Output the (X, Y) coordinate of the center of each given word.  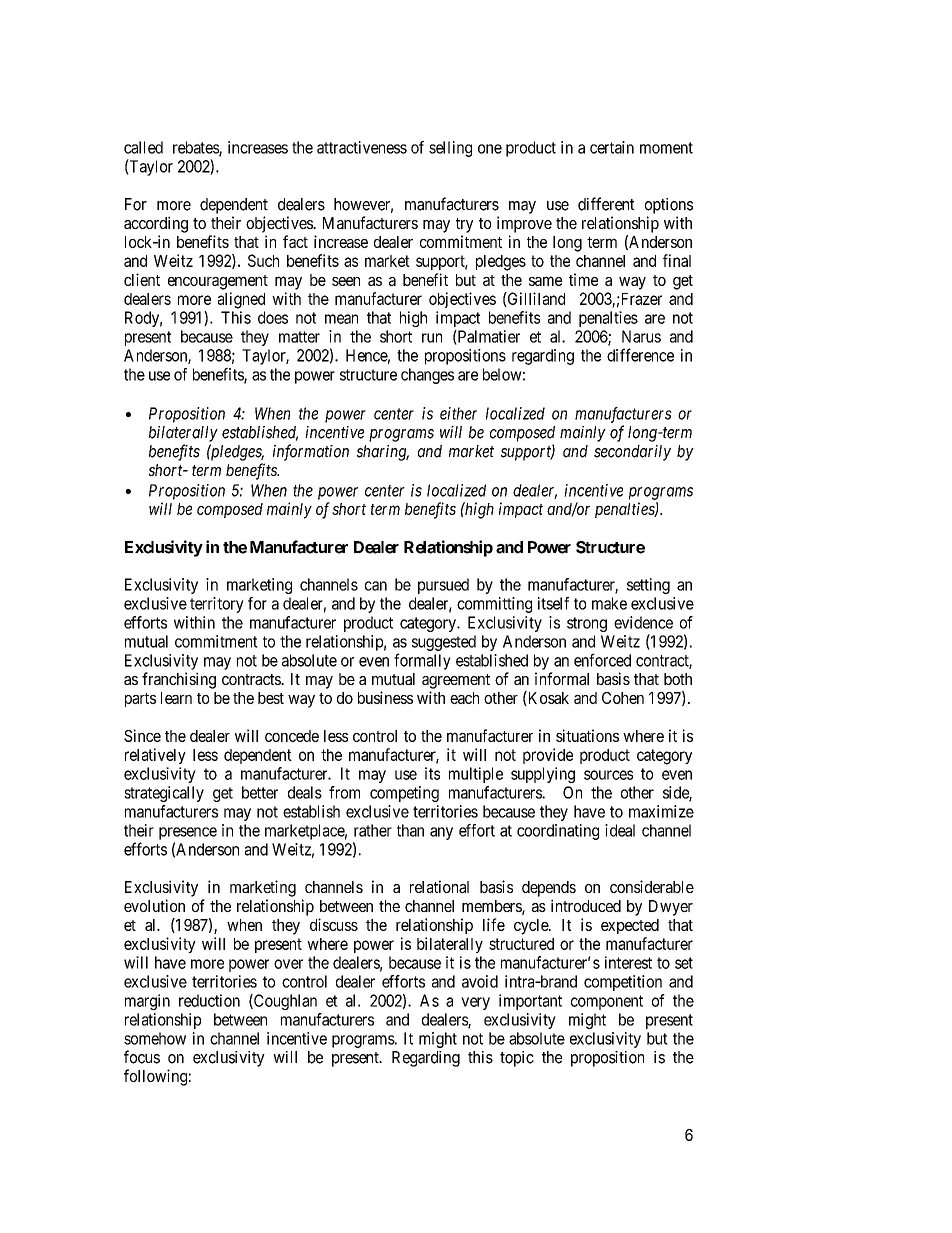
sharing (383, 453)
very (475, 1003)
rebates (196, 148)
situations (587, 735)
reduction (209, 1000)
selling (450, 149)
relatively (155, 756)
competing (404, 794)
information (311, 452)
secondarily (632, 453)
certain (612, 147)
